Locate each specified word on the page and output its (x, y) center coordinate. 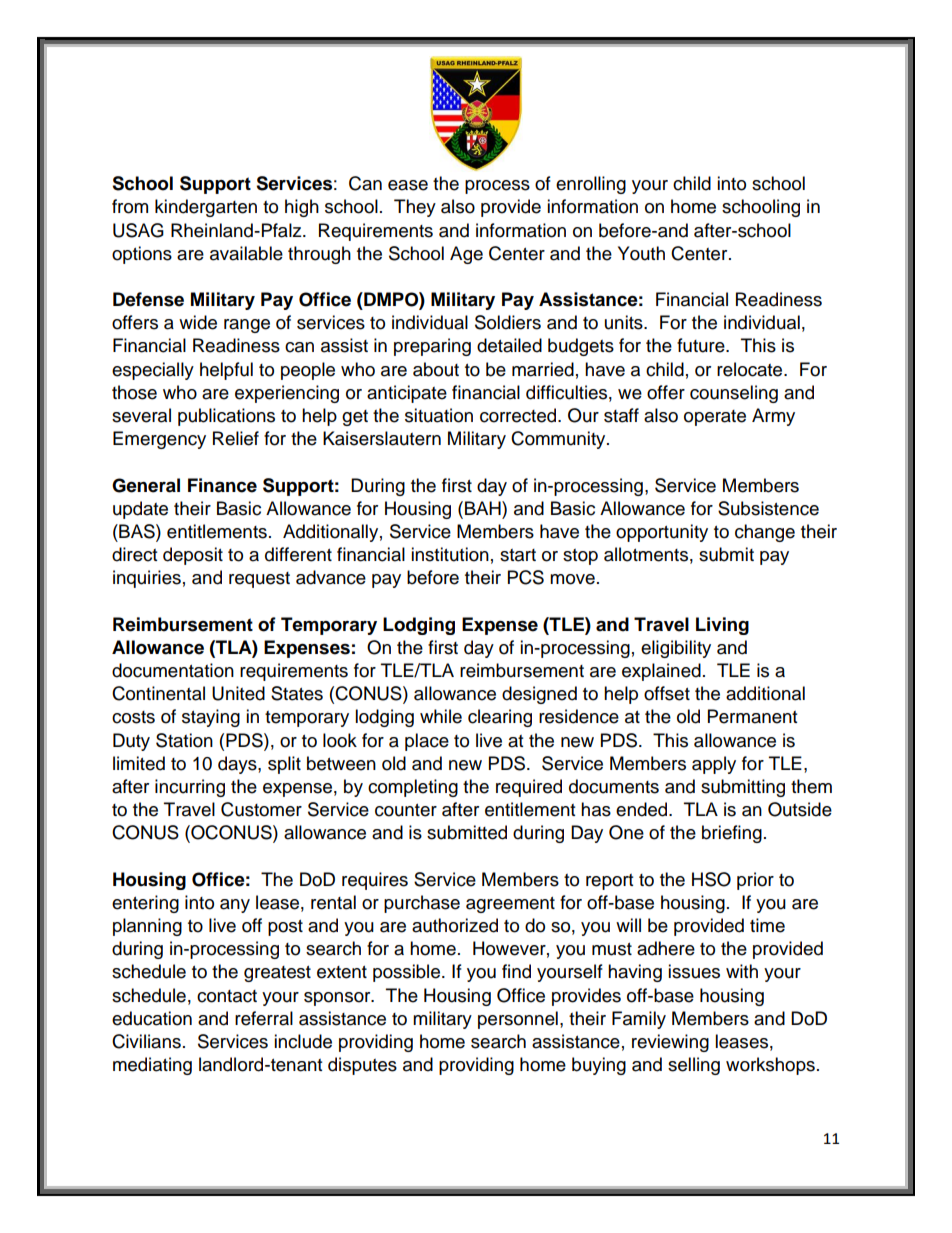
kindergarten (206, 208)
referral (264, 1018)
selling (694, 1066)
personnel (518, 1020)
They (415, 208)
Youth (641, 253)
